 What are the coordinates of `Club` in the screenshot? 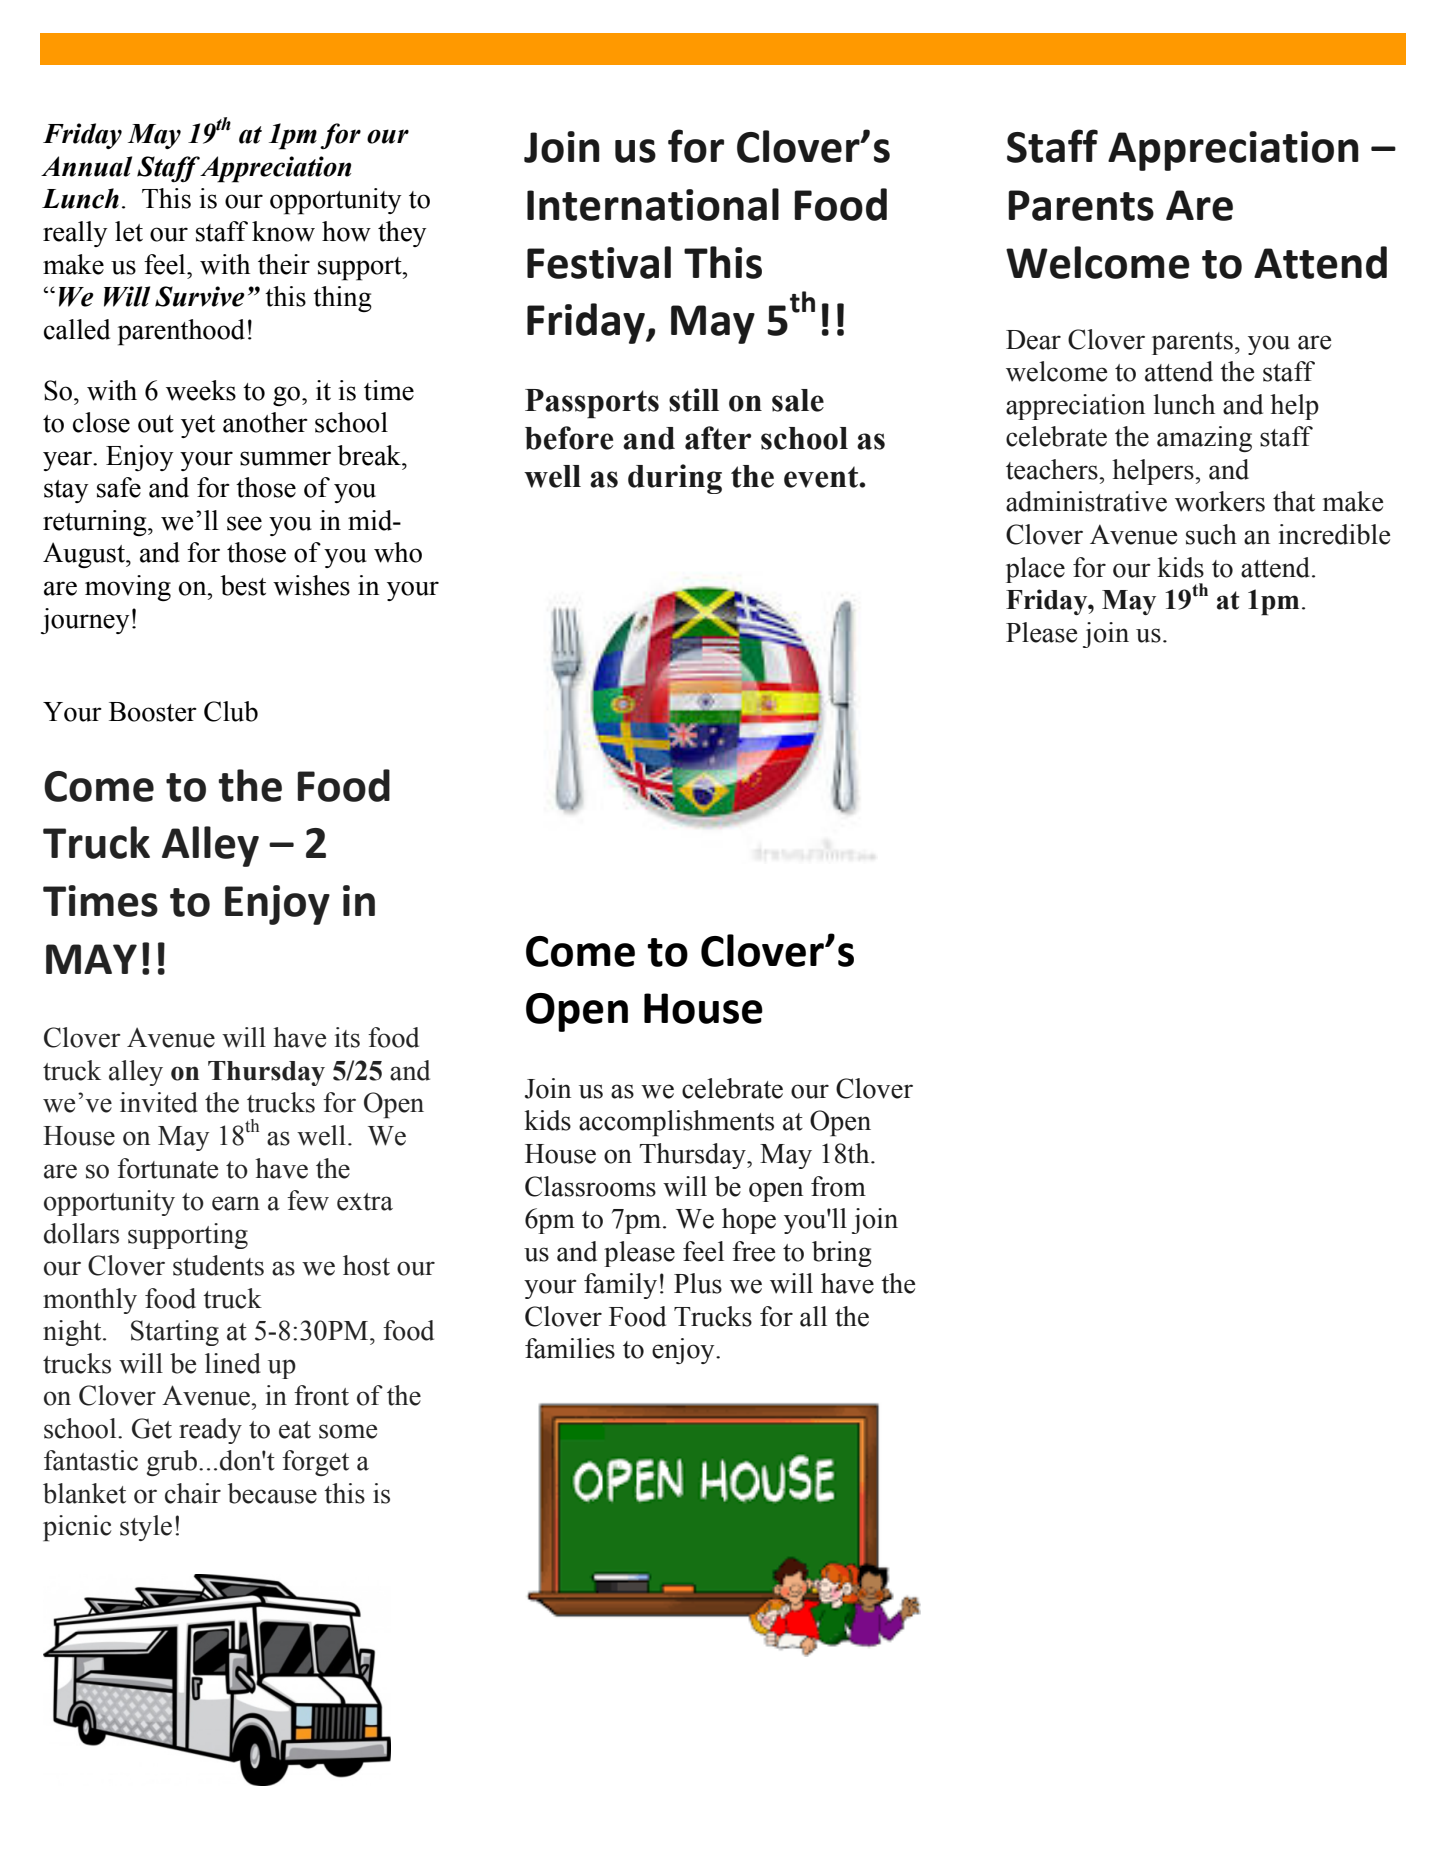 It's located at (231, 711).
